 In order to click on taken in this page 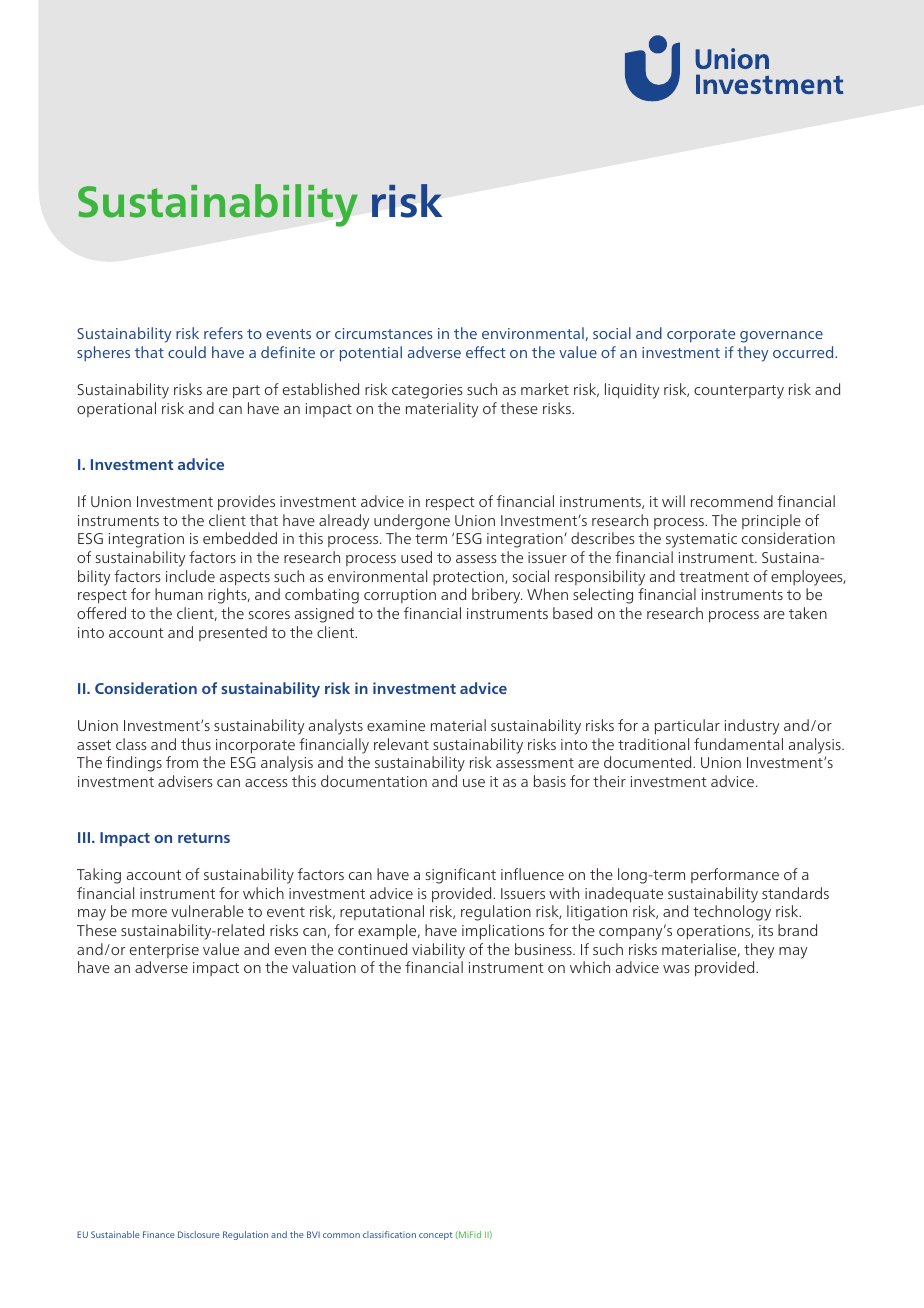, I will do `click(808, 613)`.
